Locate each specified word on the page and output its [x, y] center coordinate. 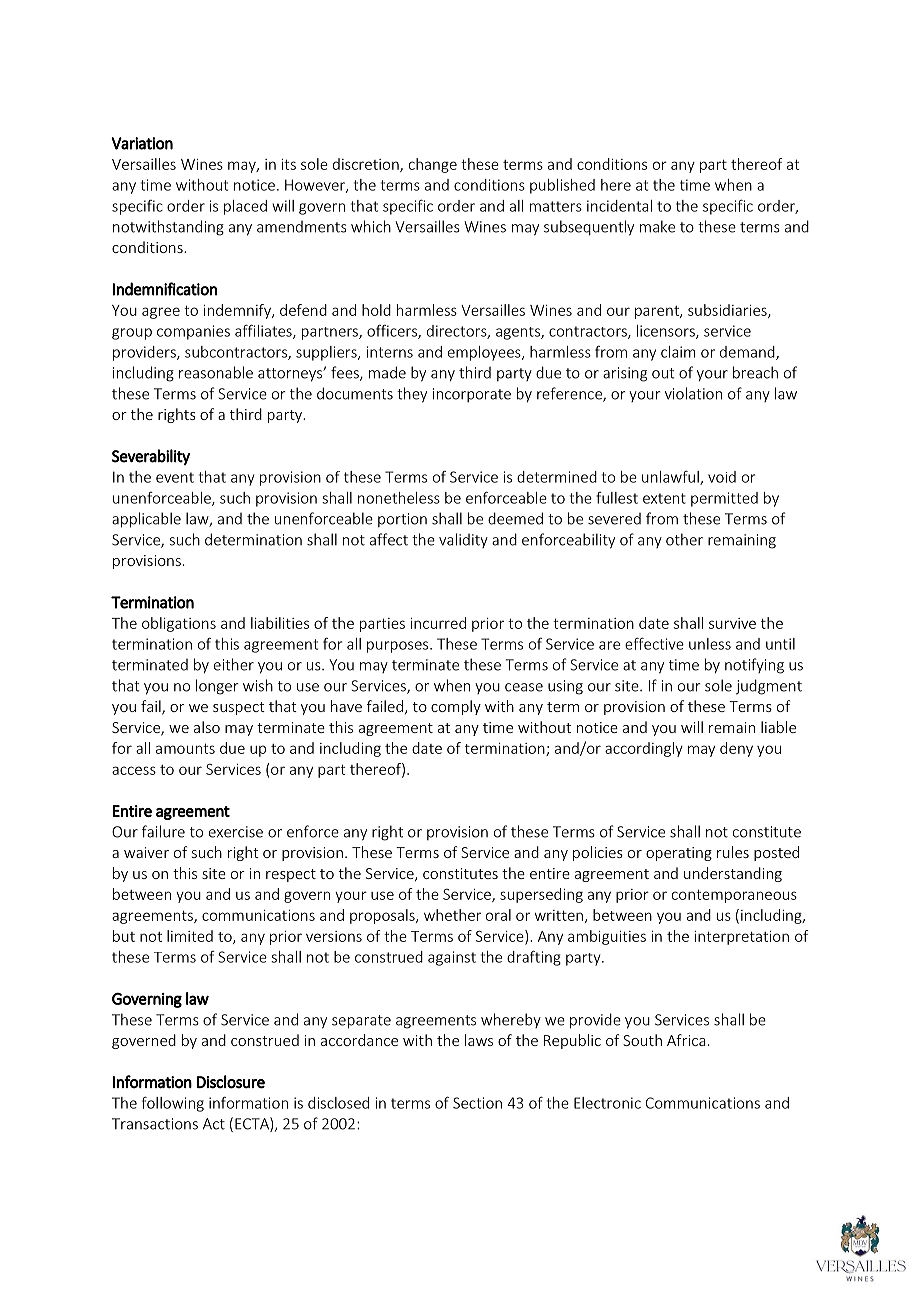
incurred [438, 623]
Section [477, 1103]
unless [710, 644]
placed [245, 207]
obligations [179, 624]
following [173, 1104]
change [433, 165]
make [657, 226]
